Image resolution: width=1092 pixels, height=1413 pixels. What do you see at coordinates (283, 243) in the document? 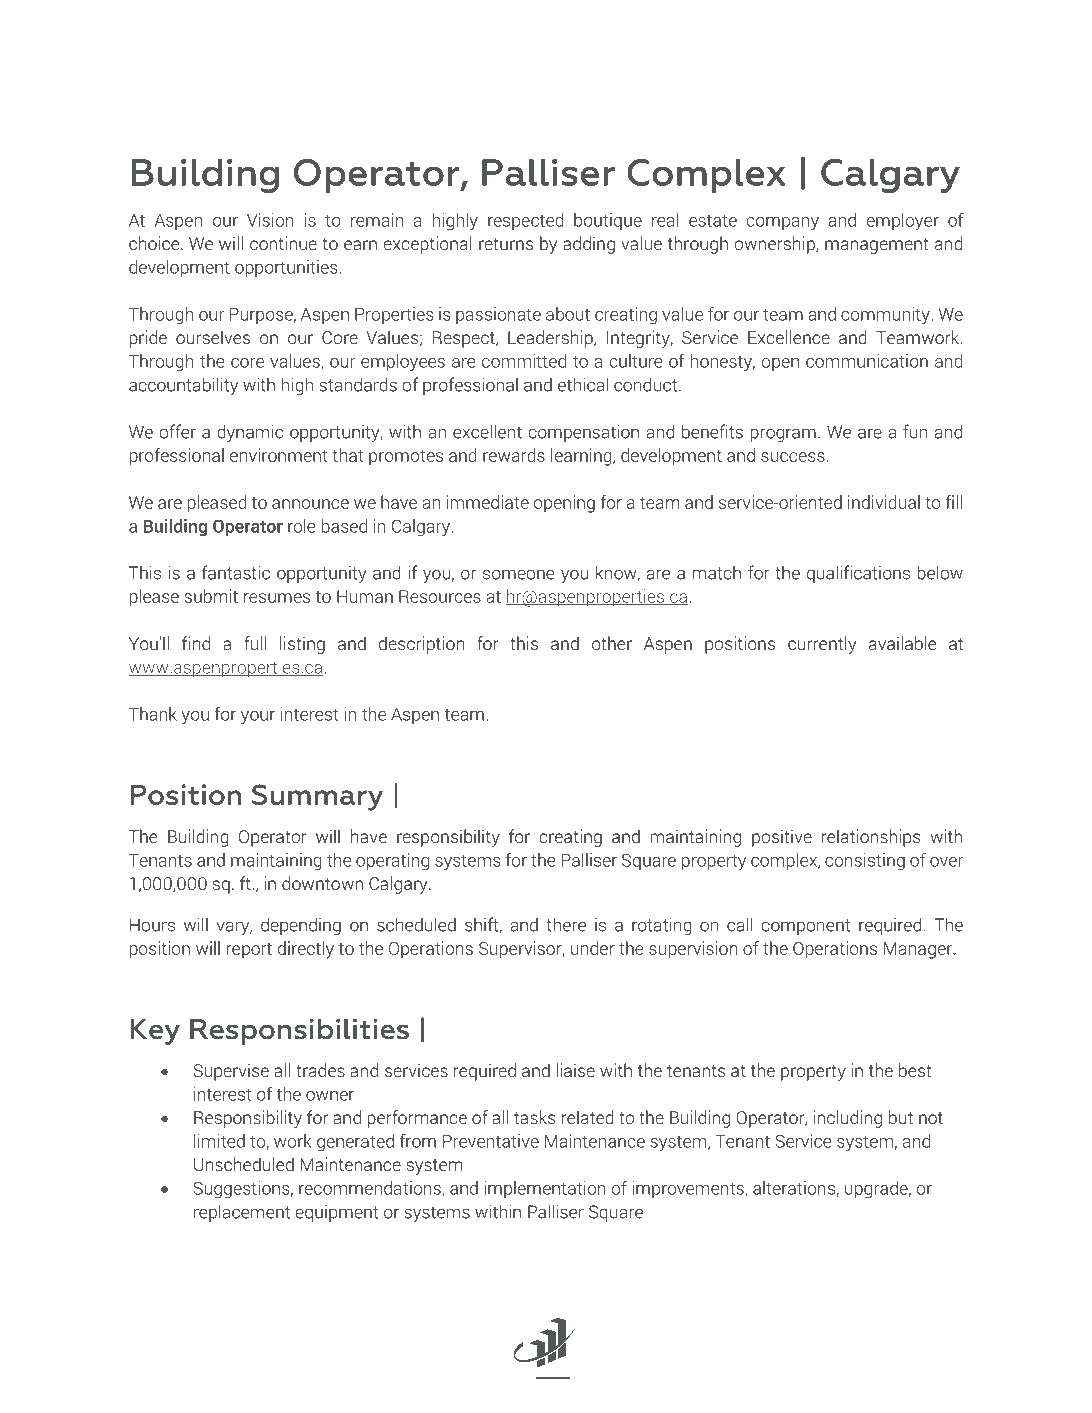
I see `continue` at bounding box center [283, 243].
